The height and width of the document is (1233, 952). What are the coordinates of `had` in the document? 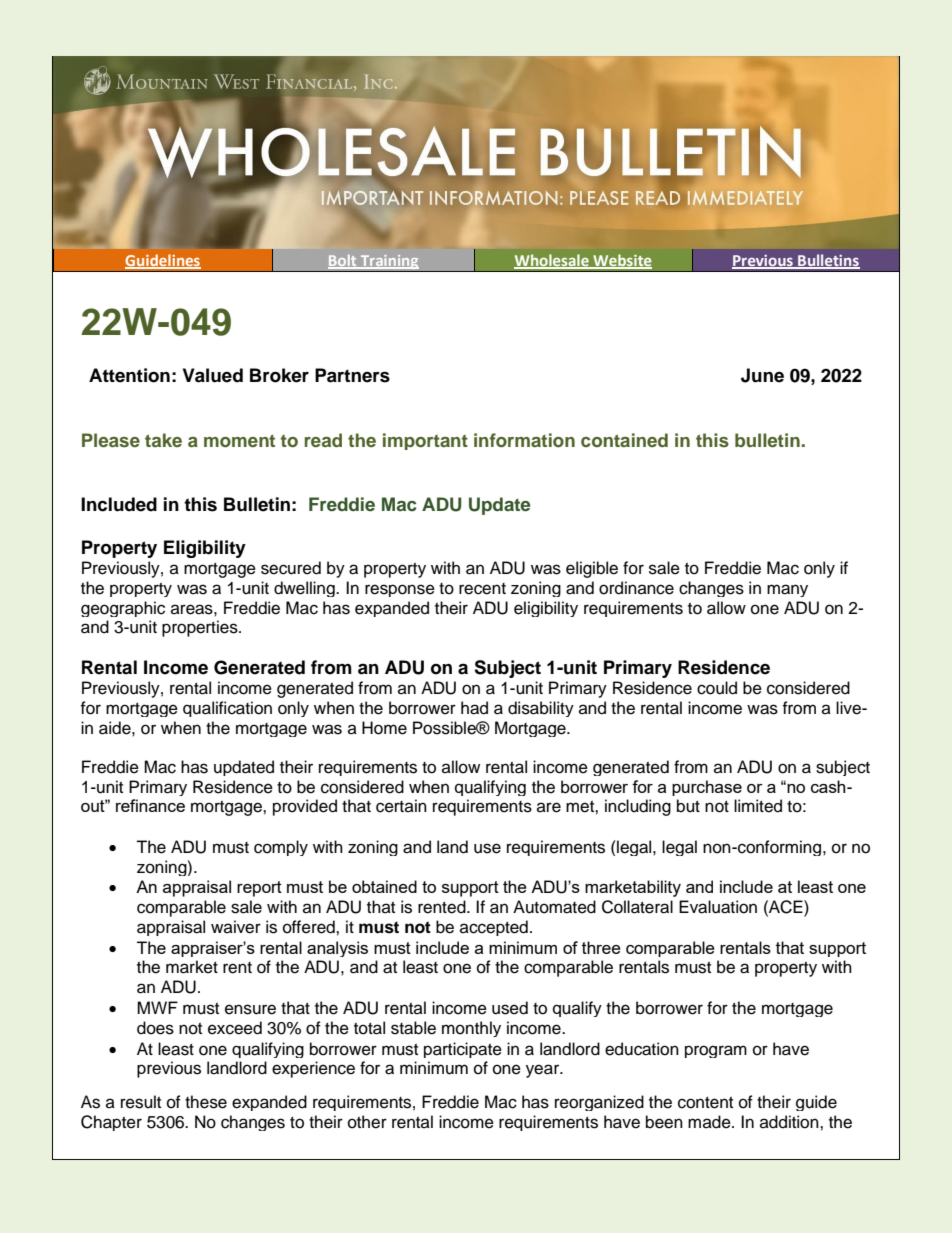 It's located at (474, 708).
